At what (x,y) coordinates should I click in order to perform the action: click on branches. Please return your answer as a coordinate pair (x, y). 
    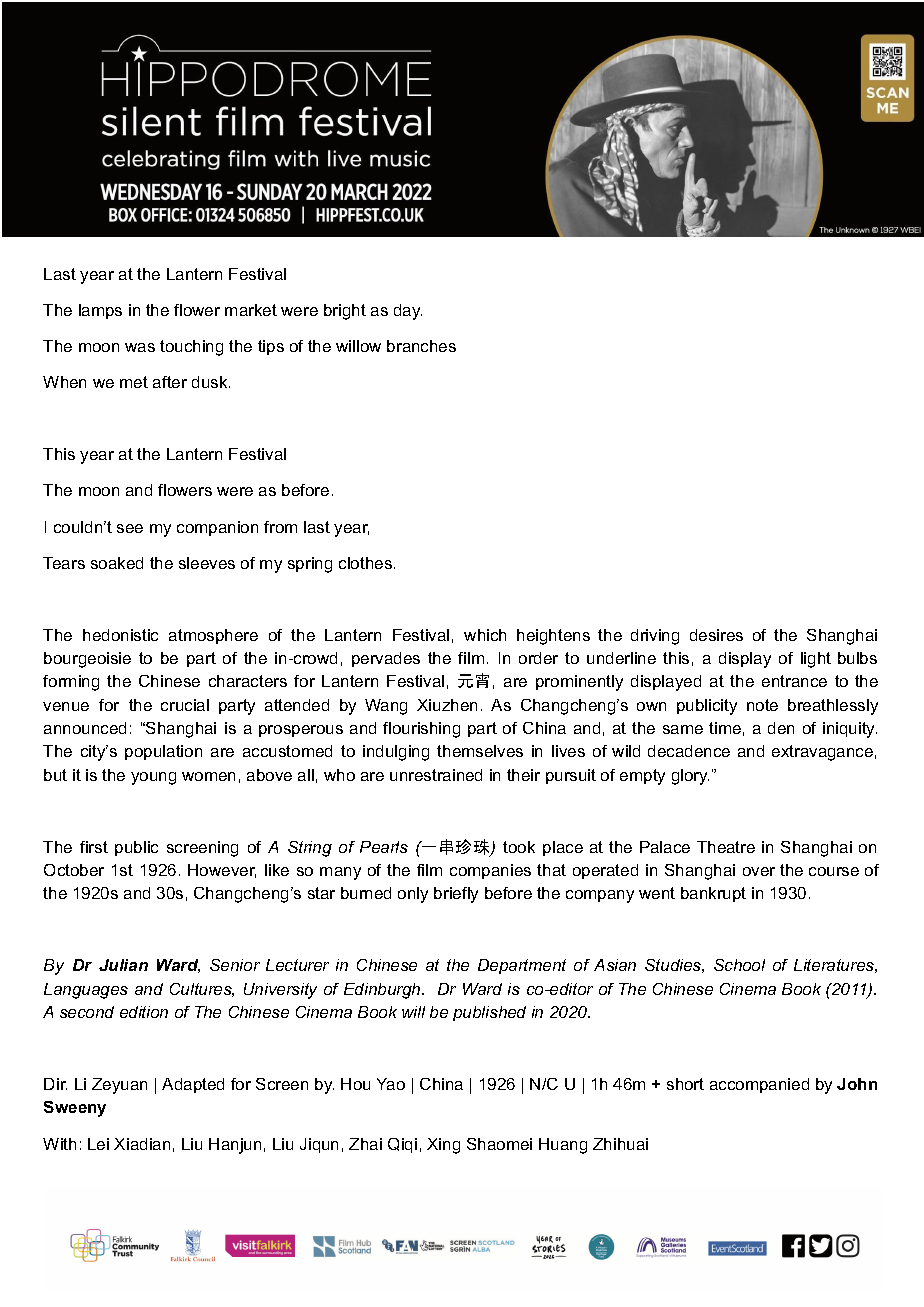
    Looking at the image, I should click on (421, 346).
